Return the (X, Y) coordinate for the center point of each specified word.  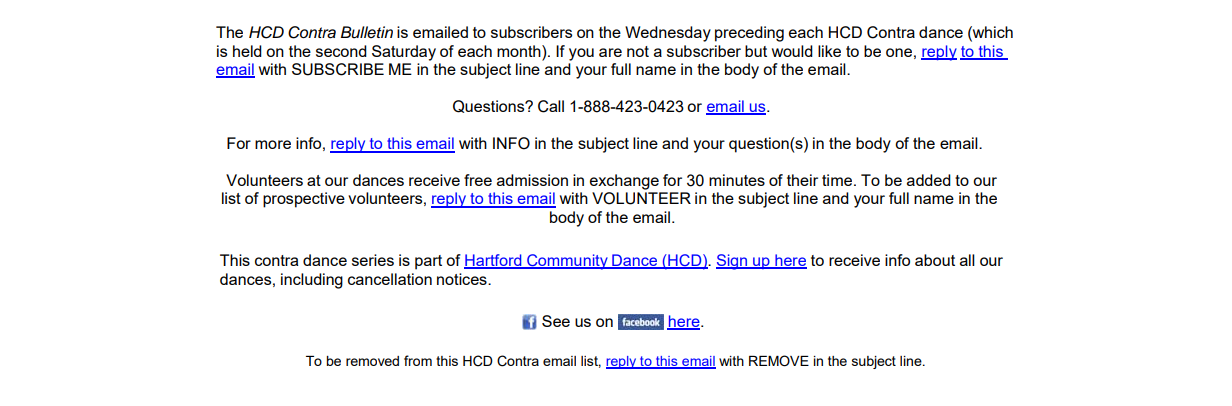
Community (567, 262)
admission (532, 180)
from (418, 360)
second (341, 51)
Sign (733, 262)
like (829, 51)
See (556, 321)
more (273, 144)
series (373, 260)
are (610, 52)
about (935, 260)
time (838, 180)
